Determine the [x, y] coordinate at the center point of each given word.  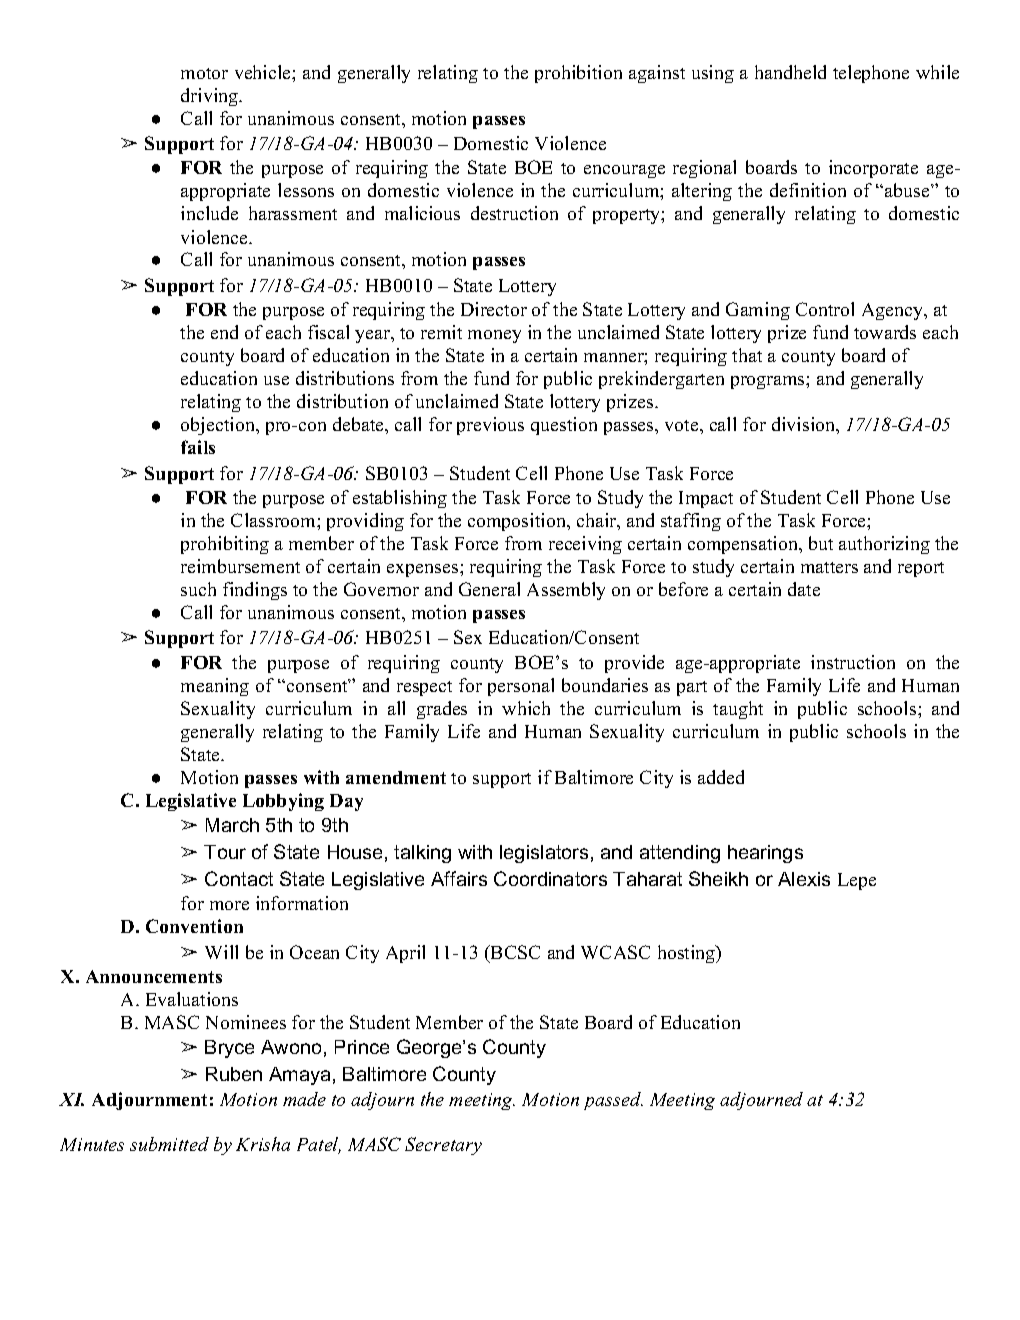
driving [211, 97]
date [804, 589]
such [198, 589]
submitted [169, 1144]
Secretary [443, 1146]
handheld [790, 72]
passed [613, 1101]
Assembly [566, 591]
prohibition [578, 74]
